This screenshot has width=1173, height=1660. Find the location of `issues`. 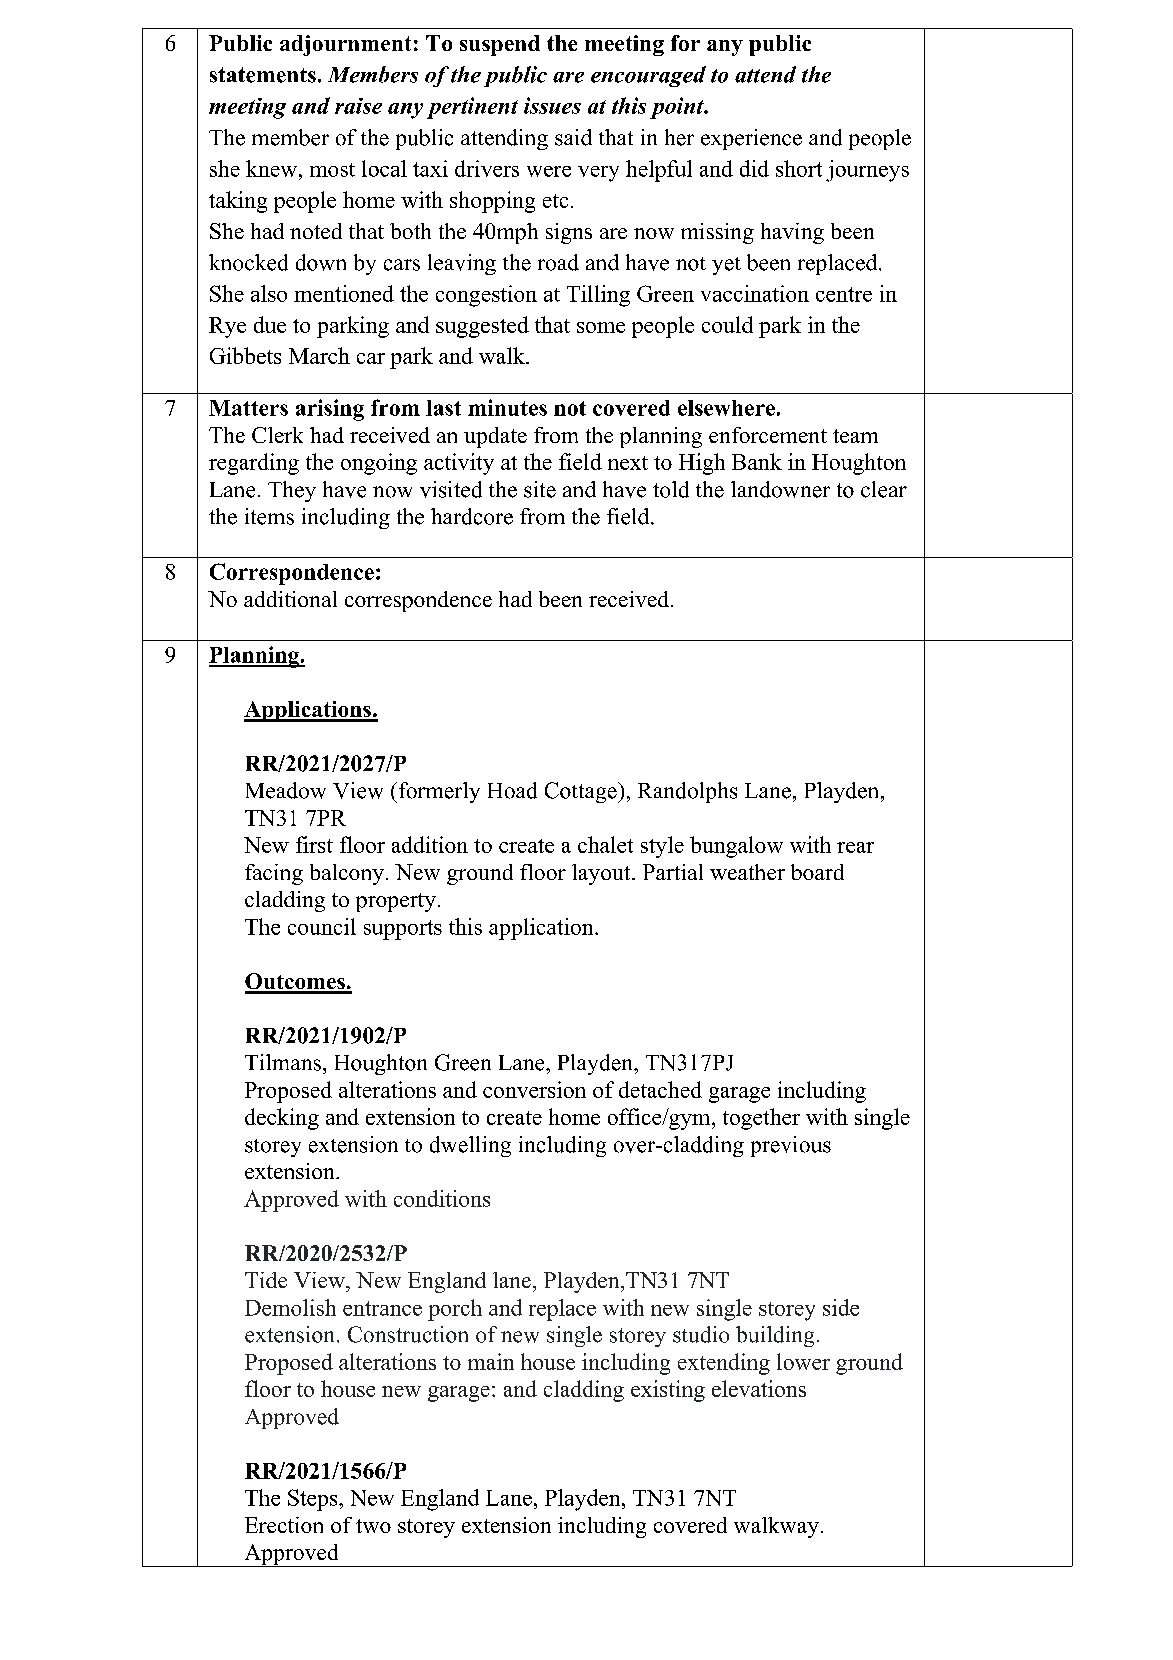

issues is located at coordinates (552, 105).
